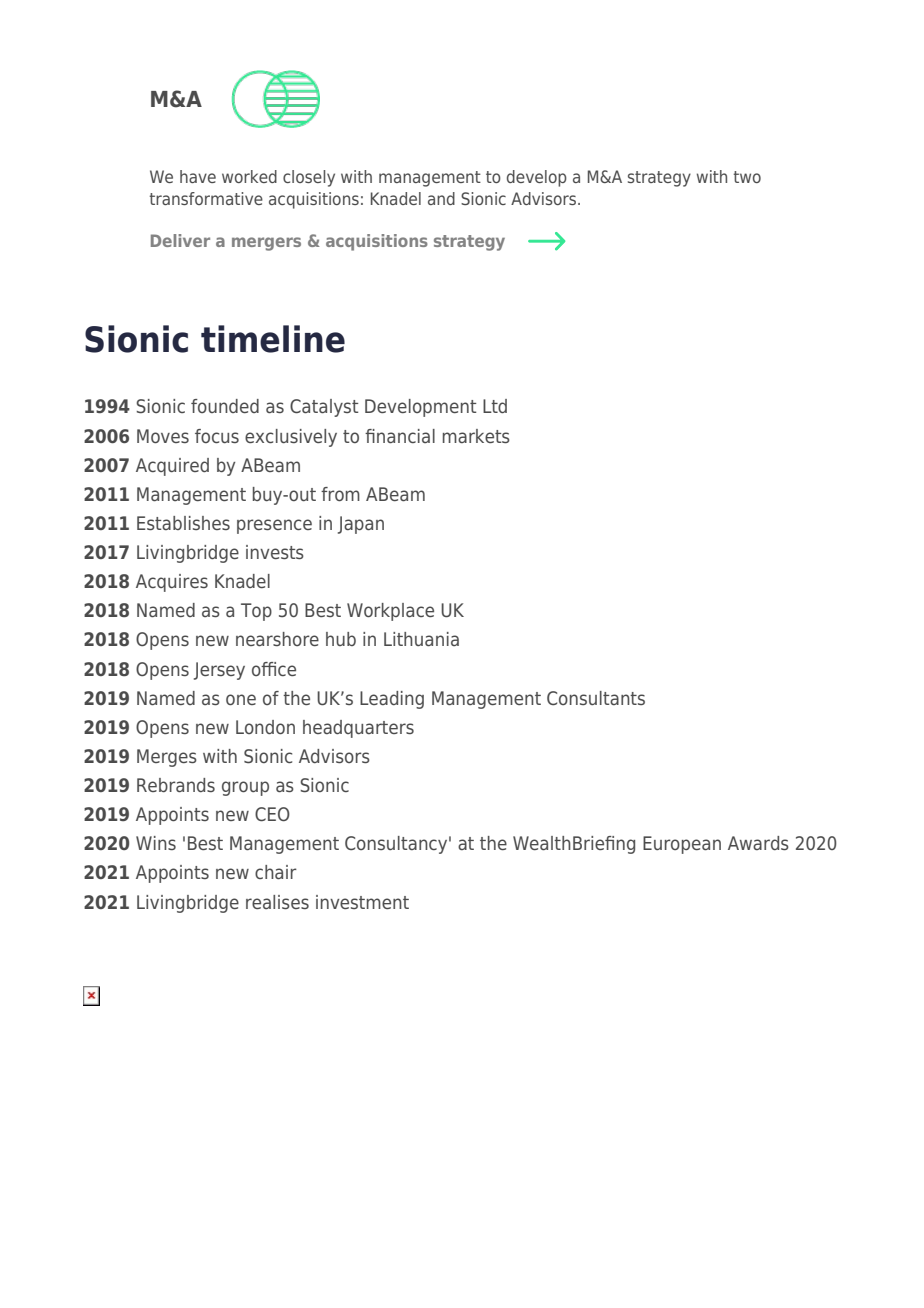 This screenshot has height=1308, width=924. What do you see at coordinates (476, 436) in the screenshot?
I see `markets` at bounding box center [476, 436].
